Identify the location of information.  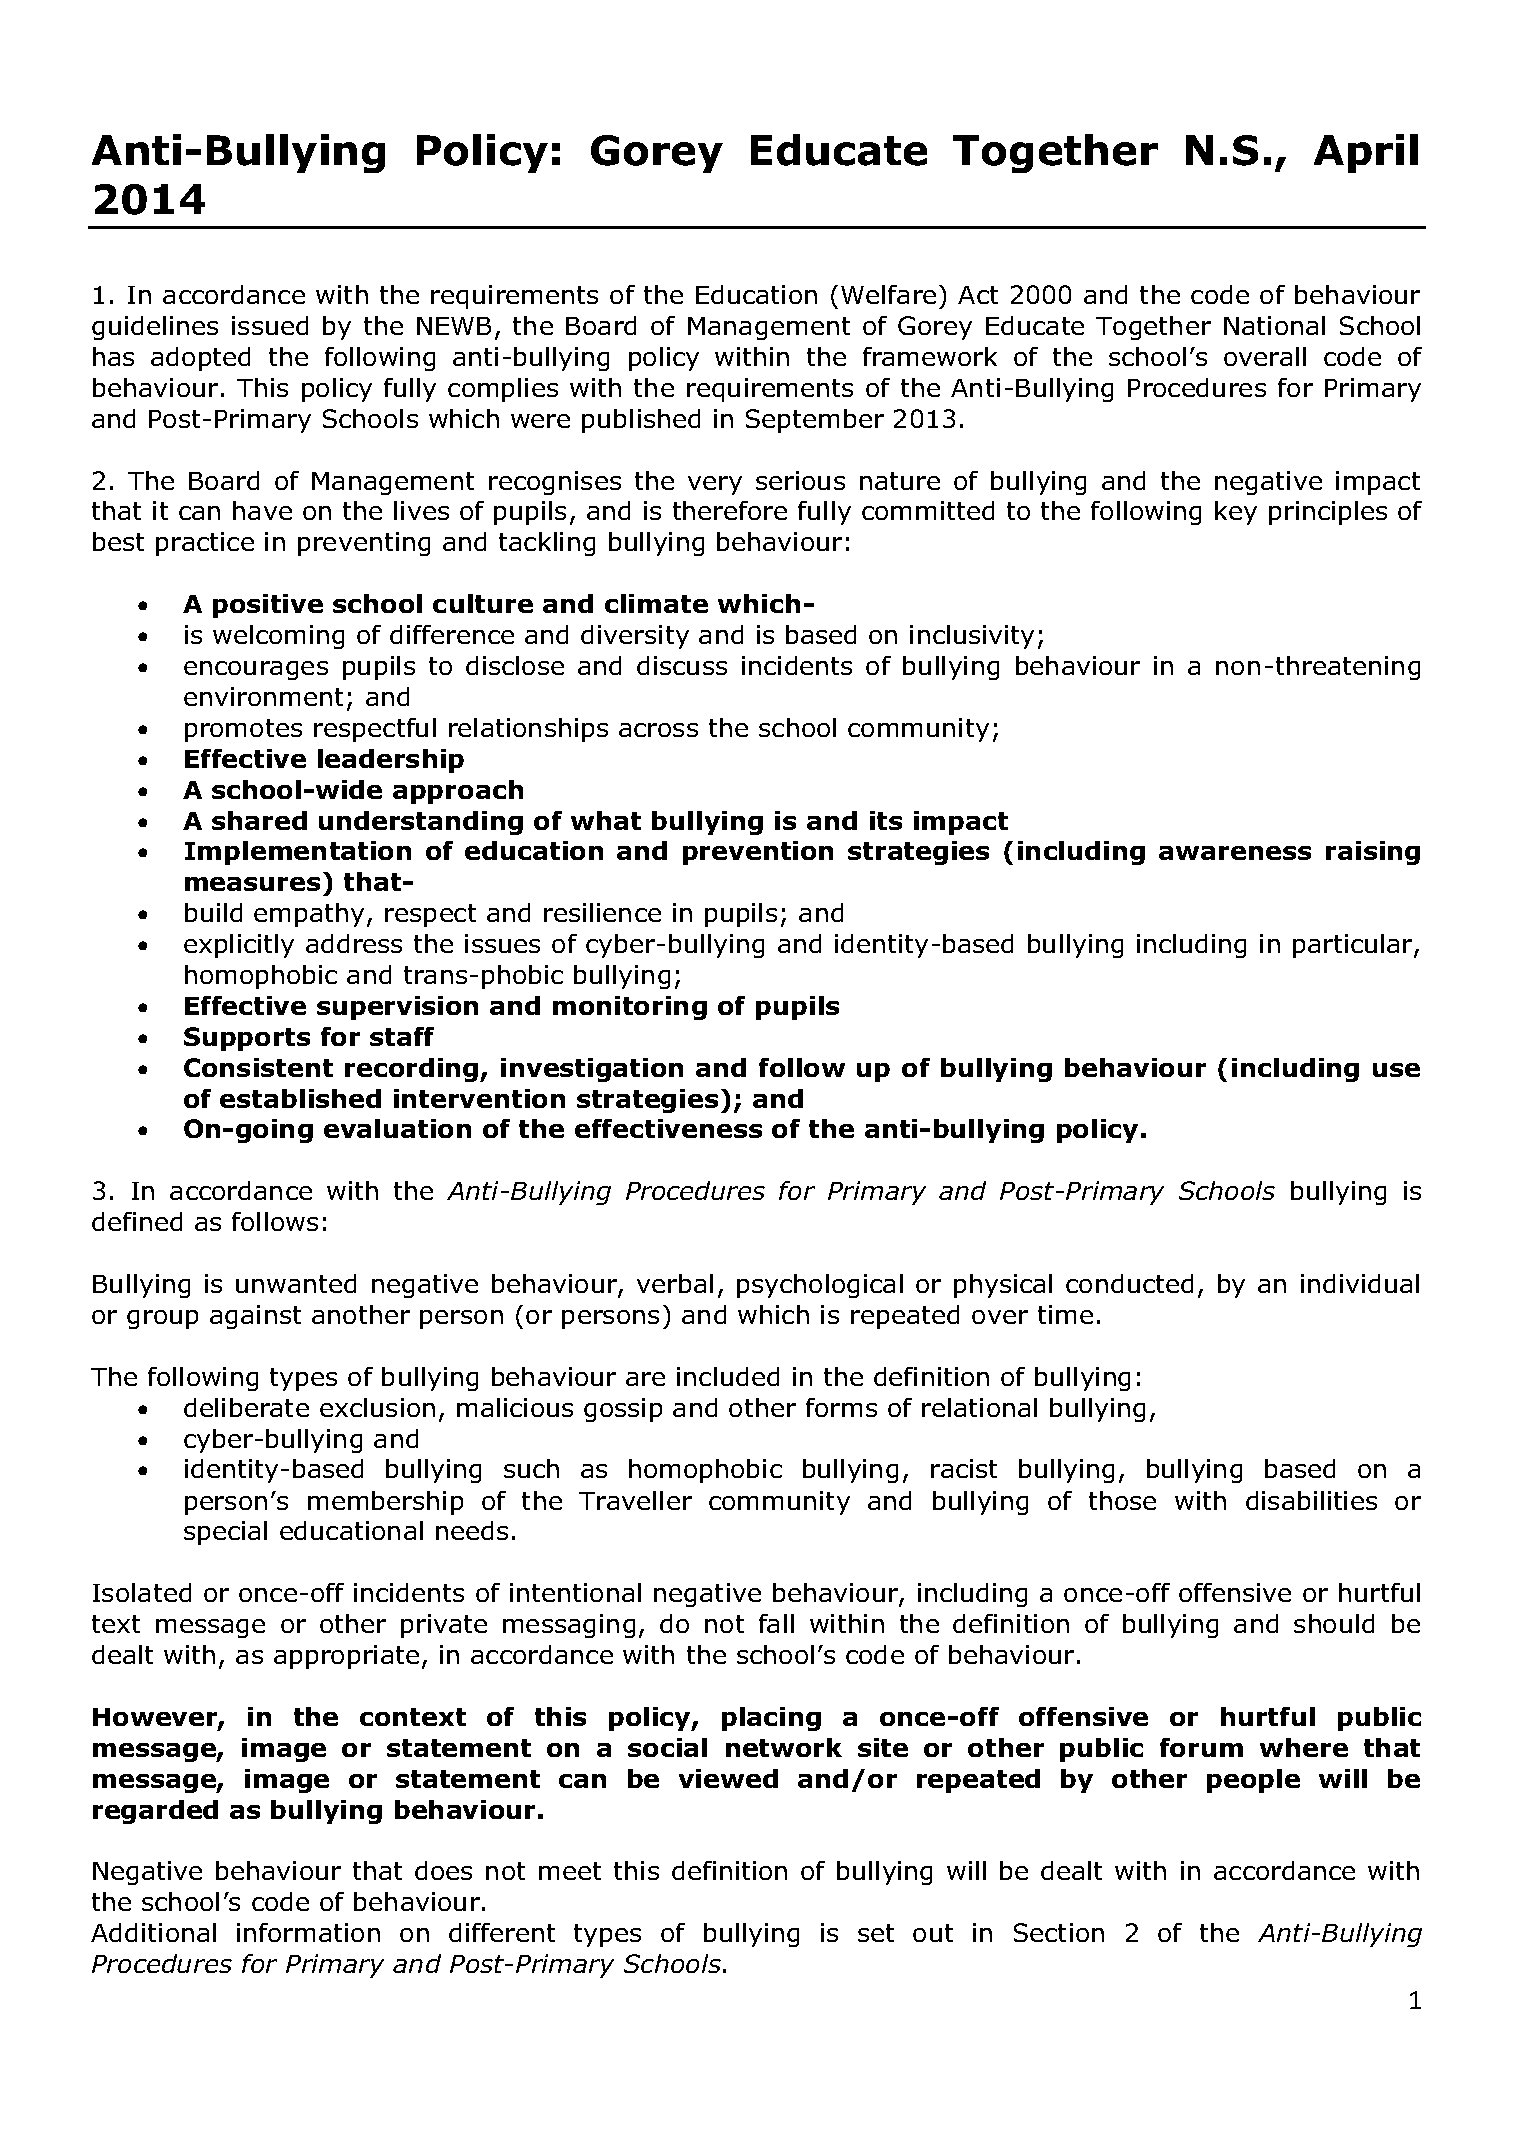
(308, 1932).
